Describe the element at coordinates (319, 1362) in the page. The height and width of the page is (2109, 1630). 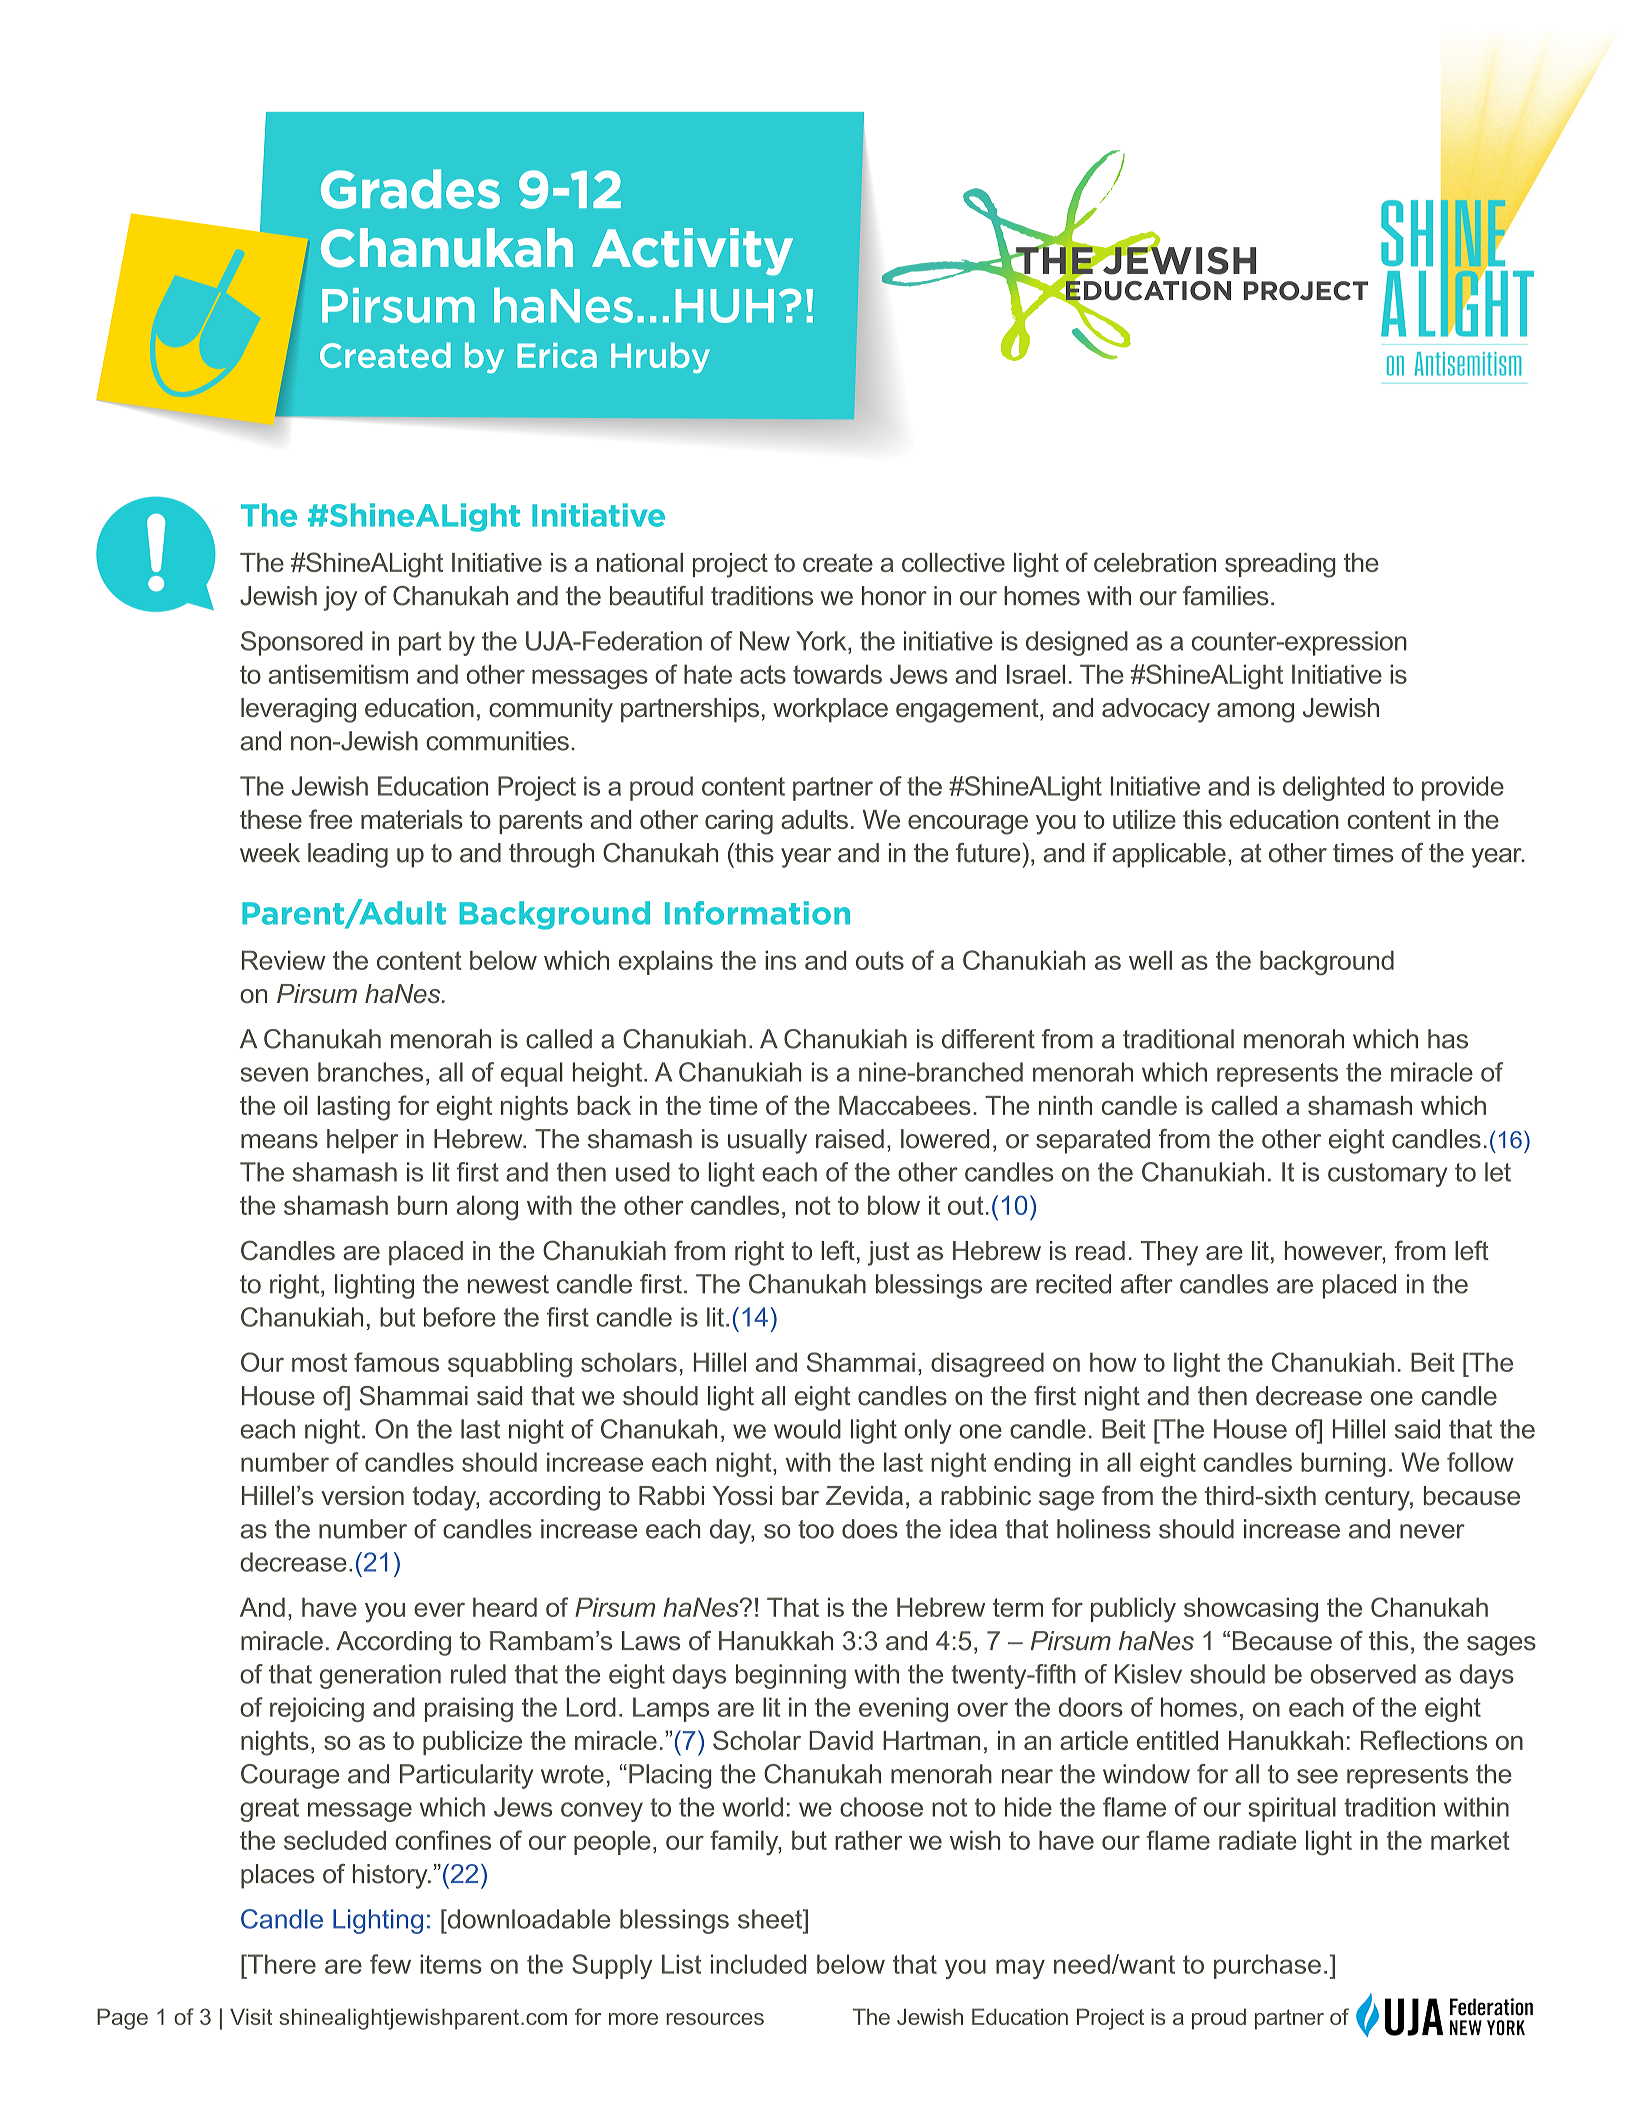
I see `most` at that location.
